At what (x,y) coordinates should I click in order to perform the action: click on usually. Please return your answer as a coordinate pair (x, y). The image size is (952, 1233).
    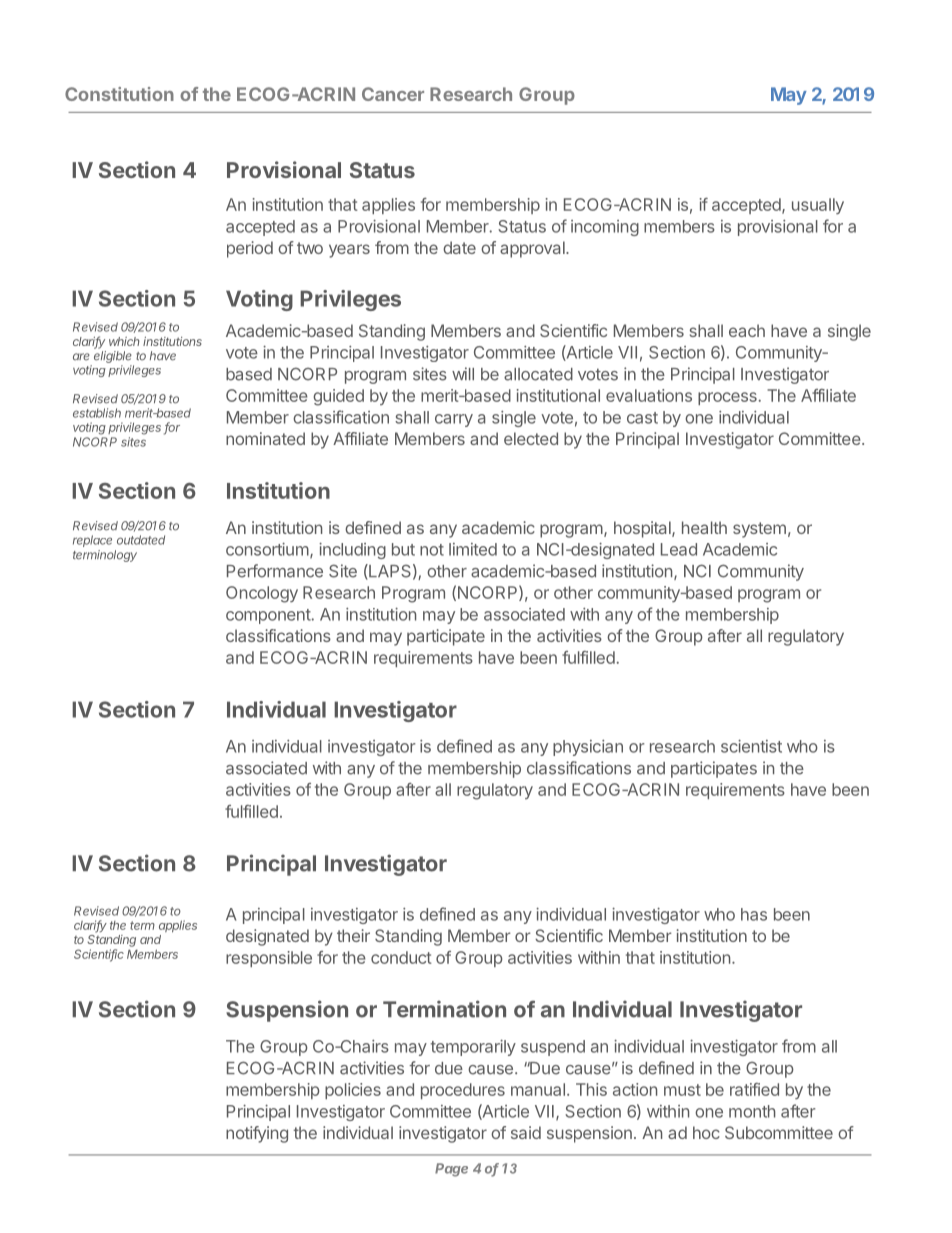
    Looking at the image, I should click on (818, 206).
